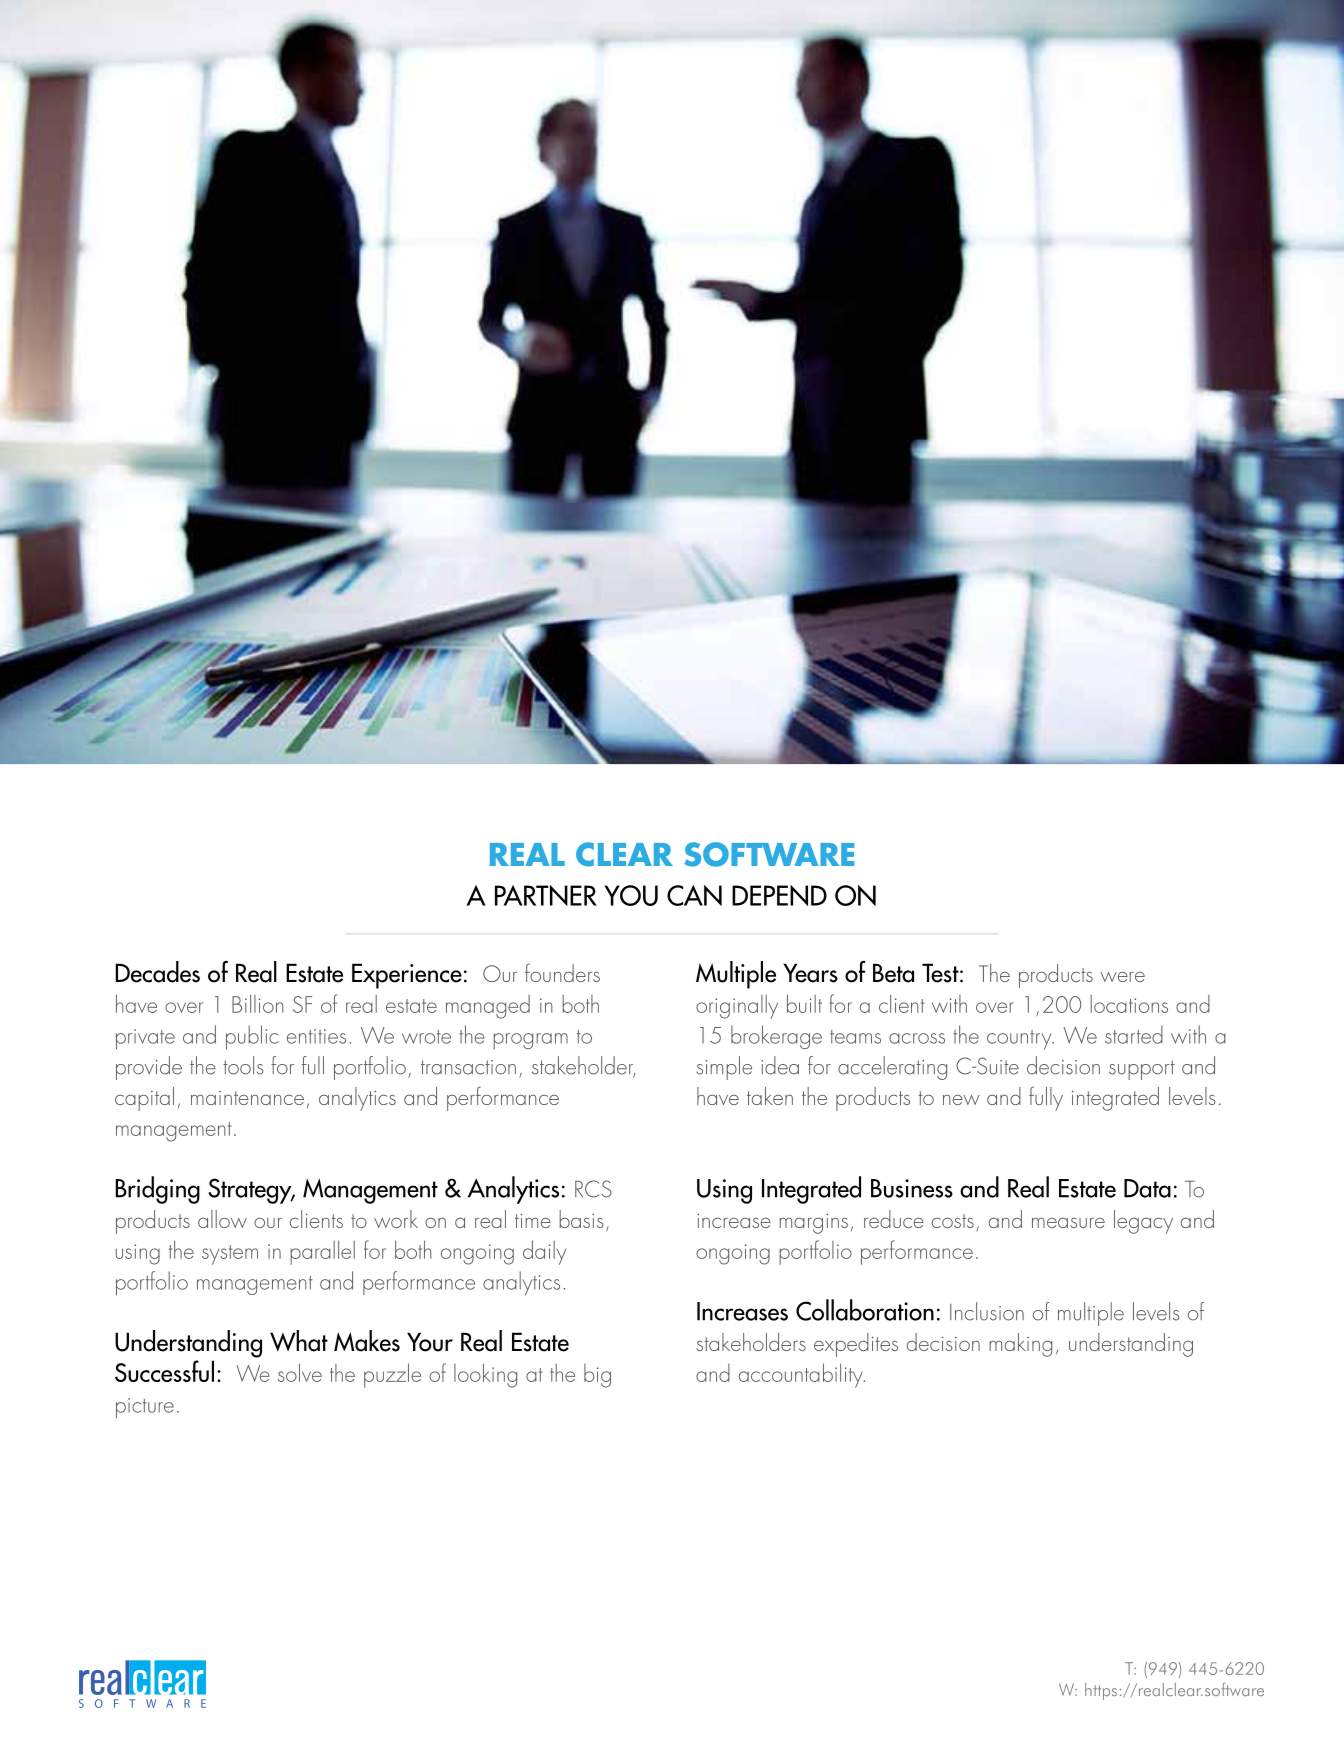  Describe the element at coordinates (581, 1219) in the screenshot. I see `basis` at that location.
